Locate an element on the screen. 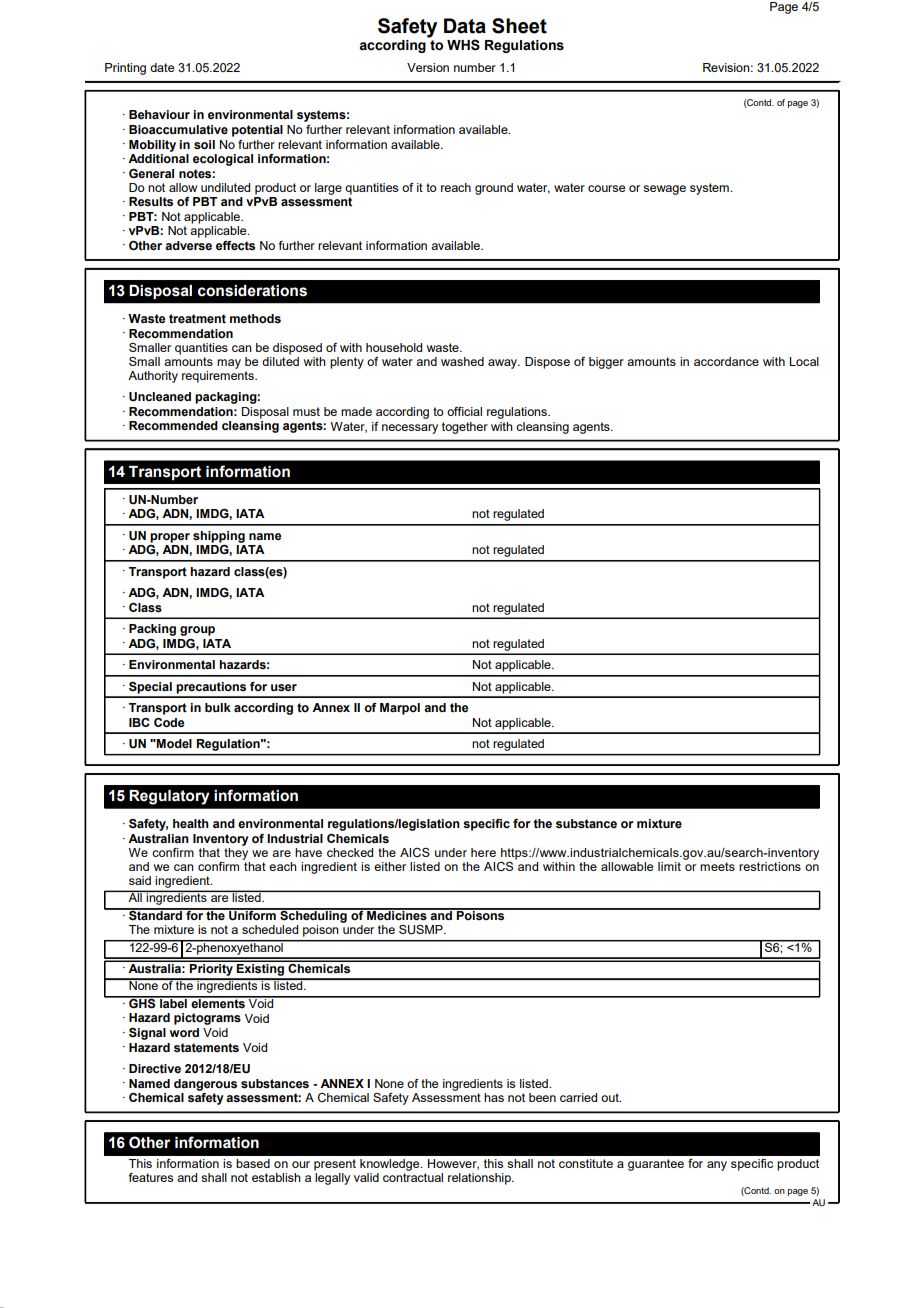  together is located at coordinates (465, 428).
